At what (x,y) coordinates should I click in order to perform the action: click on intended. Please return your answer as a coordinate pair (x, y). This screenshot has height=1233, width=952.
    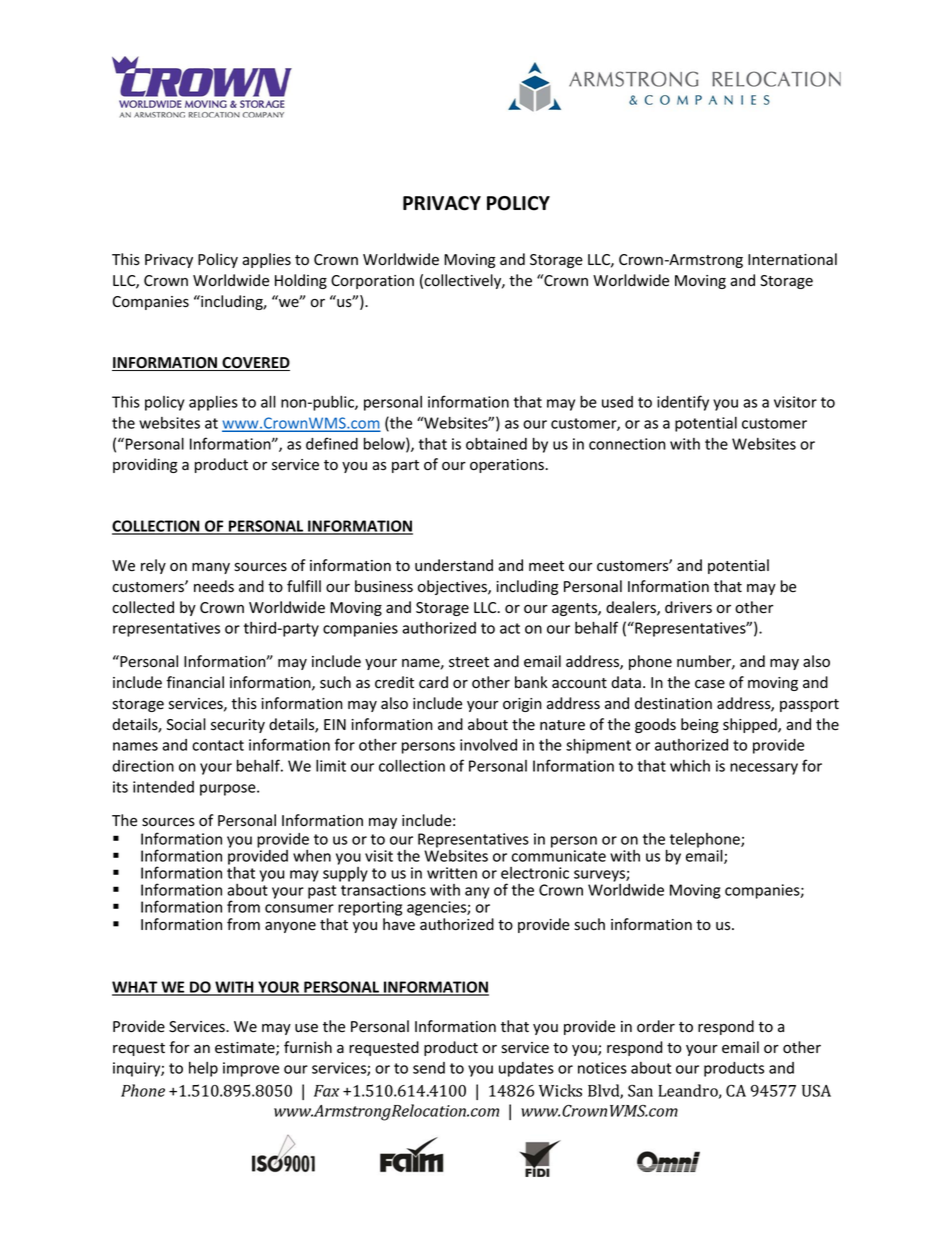
    Looking at the image, I should click on (163, 787).
